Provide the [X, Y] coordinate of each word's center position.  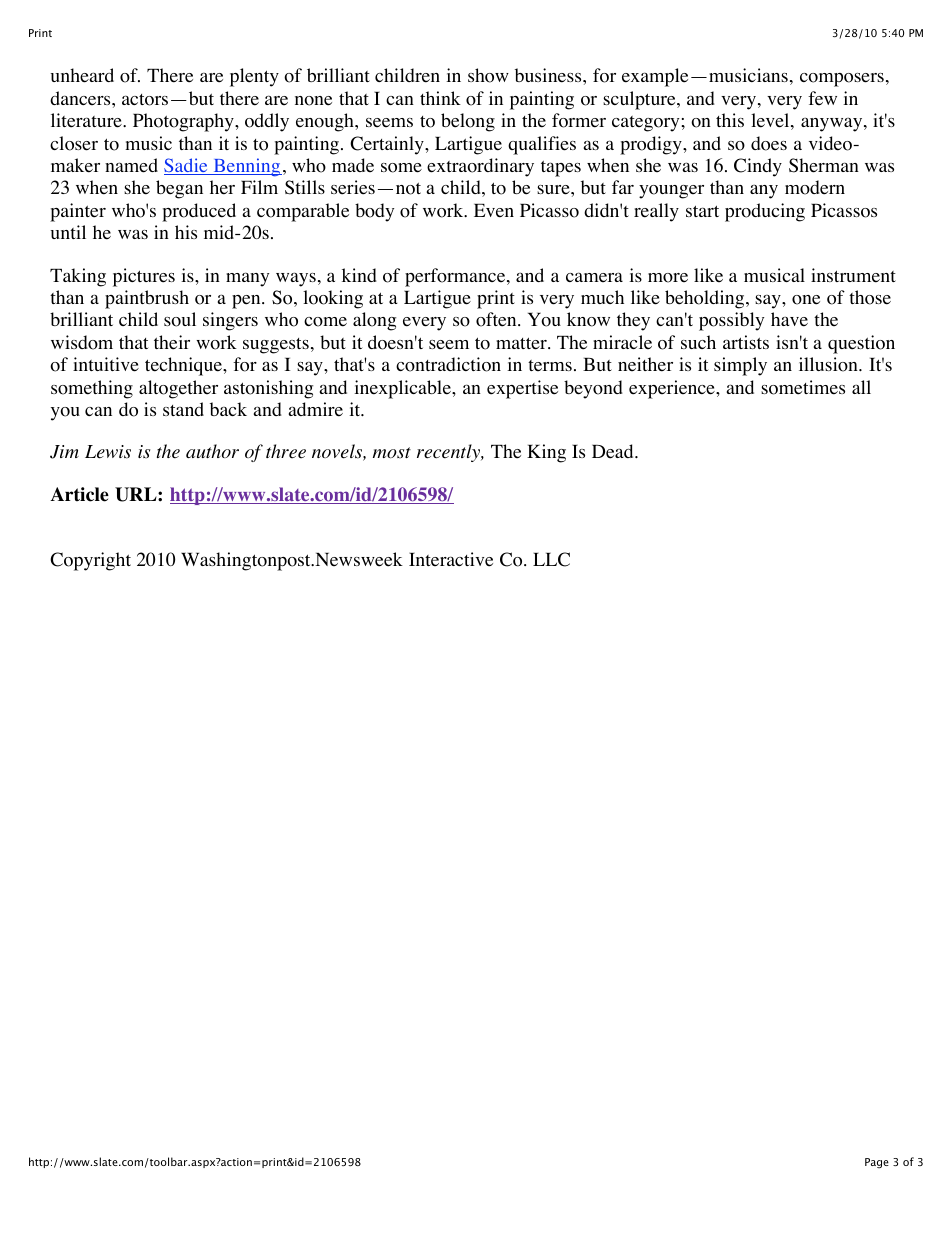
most [392, 453]
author [212, 451]
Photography [184, 122]
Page [877, 1163]
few [822, 98]
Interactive [451, 559]
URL [137, 494]
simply [740, 366]
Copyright [90, 561]
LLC [551, 559]
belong [468, 122]
